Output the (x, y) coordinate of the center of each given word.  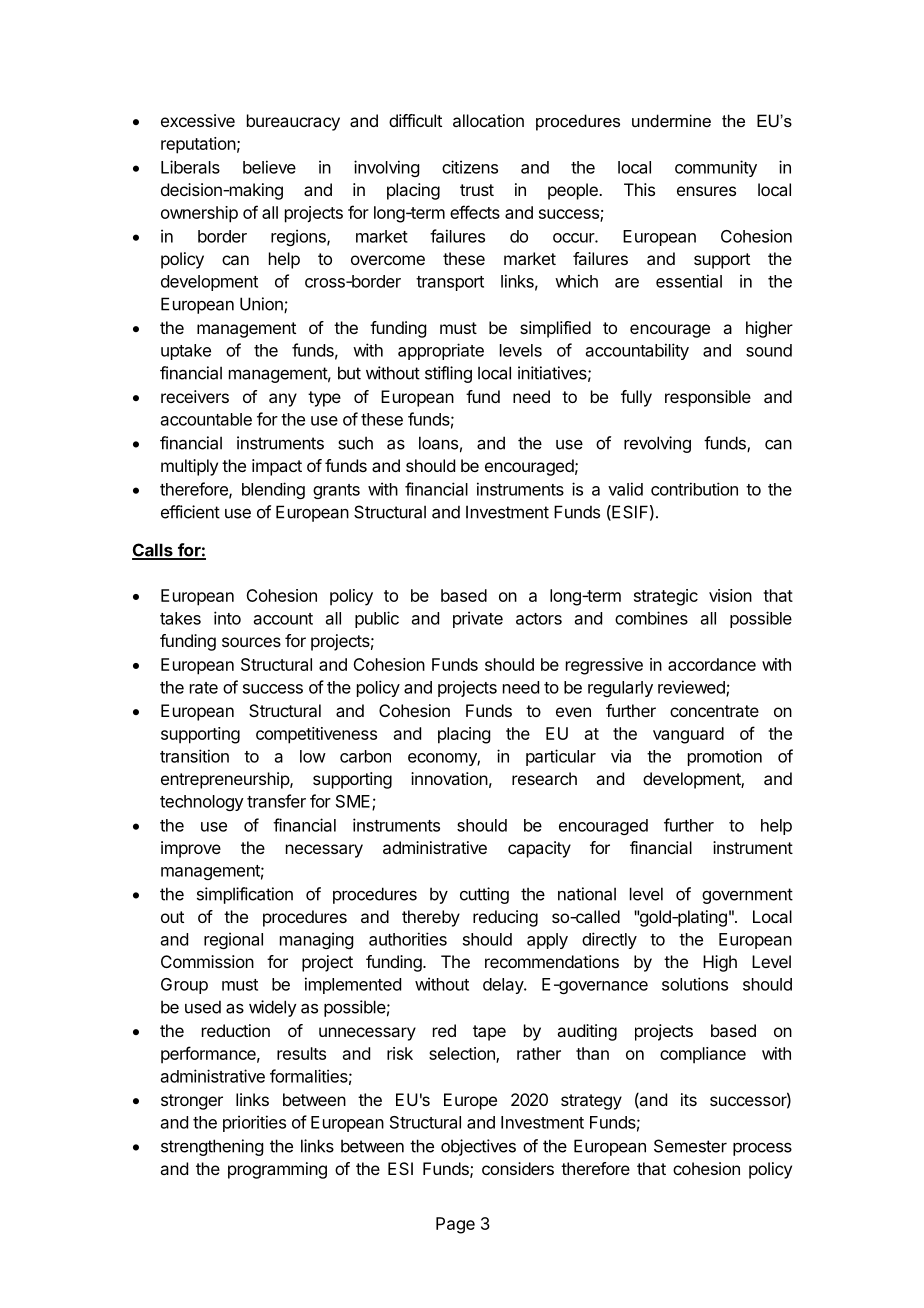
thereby (431, 918)
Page (455, 1225)
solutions (695, 984)
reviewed (692, 688)
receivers (195, 396)
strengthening (212, 1147)
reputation (198, 145)
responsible (708, 398)
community (716, 168)
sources (251, 642)
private (478, 619)
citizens (470, 167)
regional (233, 940)
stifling (448, 374)
